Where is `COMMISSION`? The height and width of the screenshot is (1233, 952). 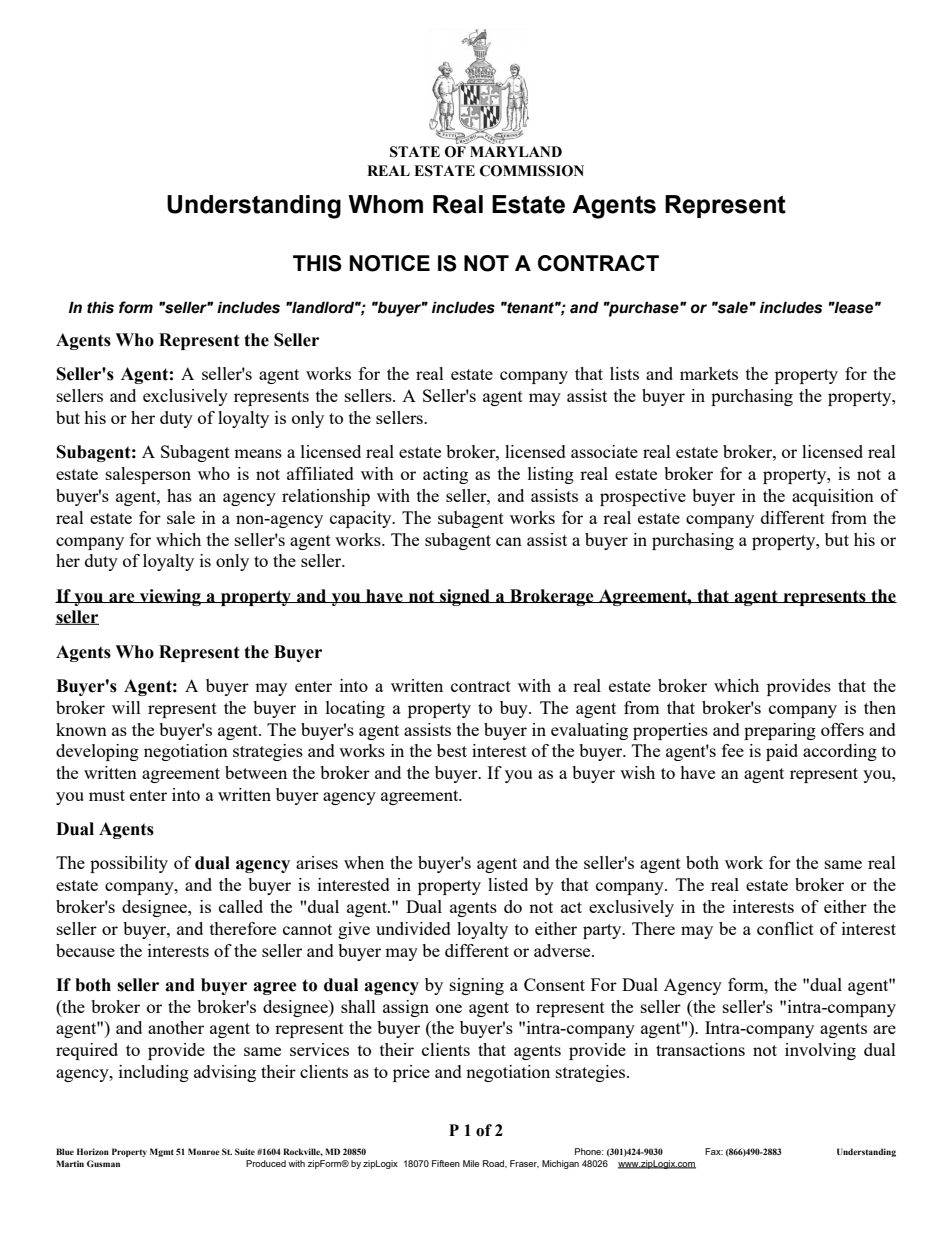
COMMISSION is located at coordinates (532, 171).
